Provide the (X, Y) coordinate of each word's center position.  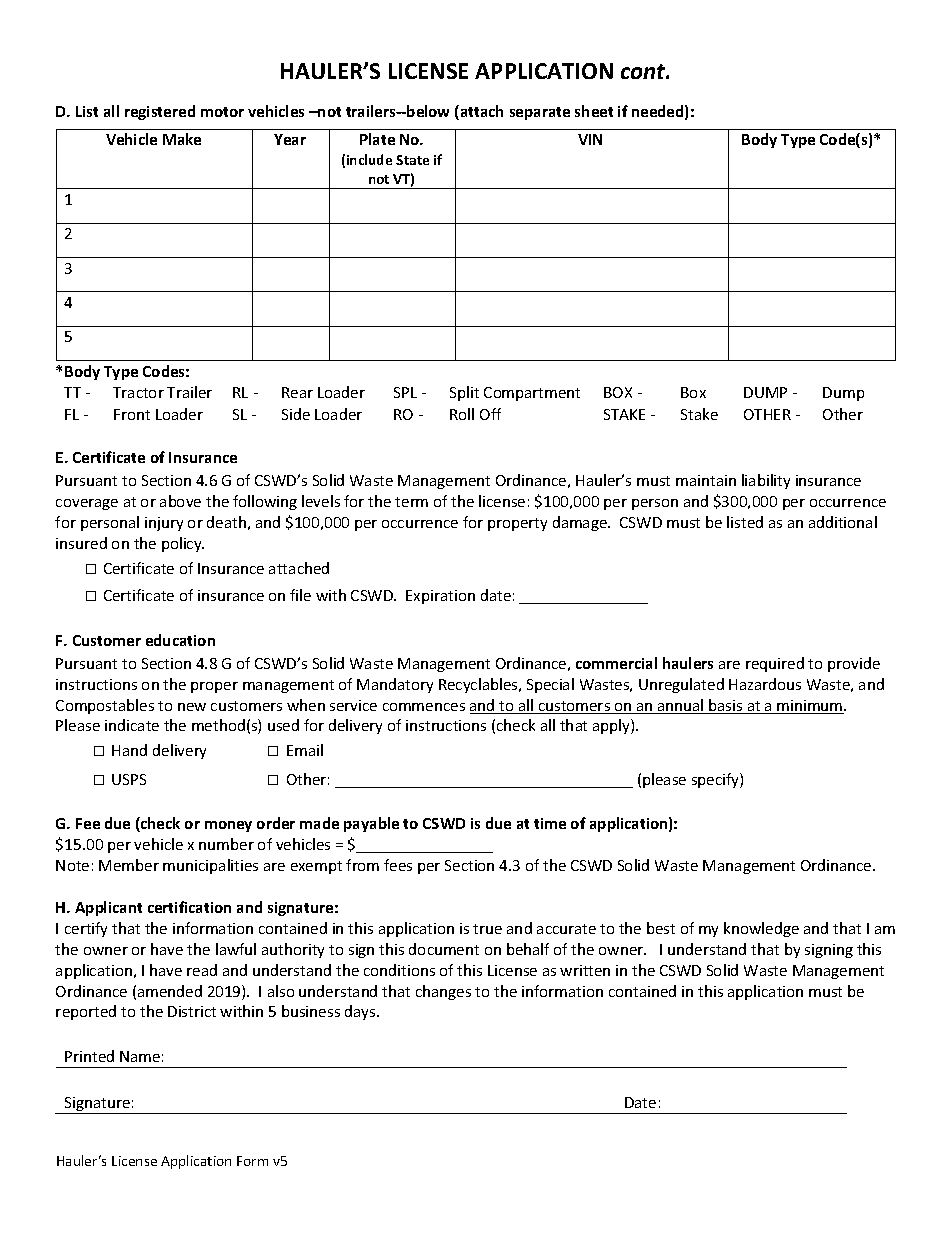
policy (183, 544)
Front (132, 414)
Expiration (440, 597)
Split (464, 393)
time (550, 823)
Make (182, 139)
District (192, 1011)
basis (726, 706)
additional (843, 522)
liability (766, 481)
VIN (590, 139)
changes (443, 992)
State (412, 160)
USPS (129, 779)
